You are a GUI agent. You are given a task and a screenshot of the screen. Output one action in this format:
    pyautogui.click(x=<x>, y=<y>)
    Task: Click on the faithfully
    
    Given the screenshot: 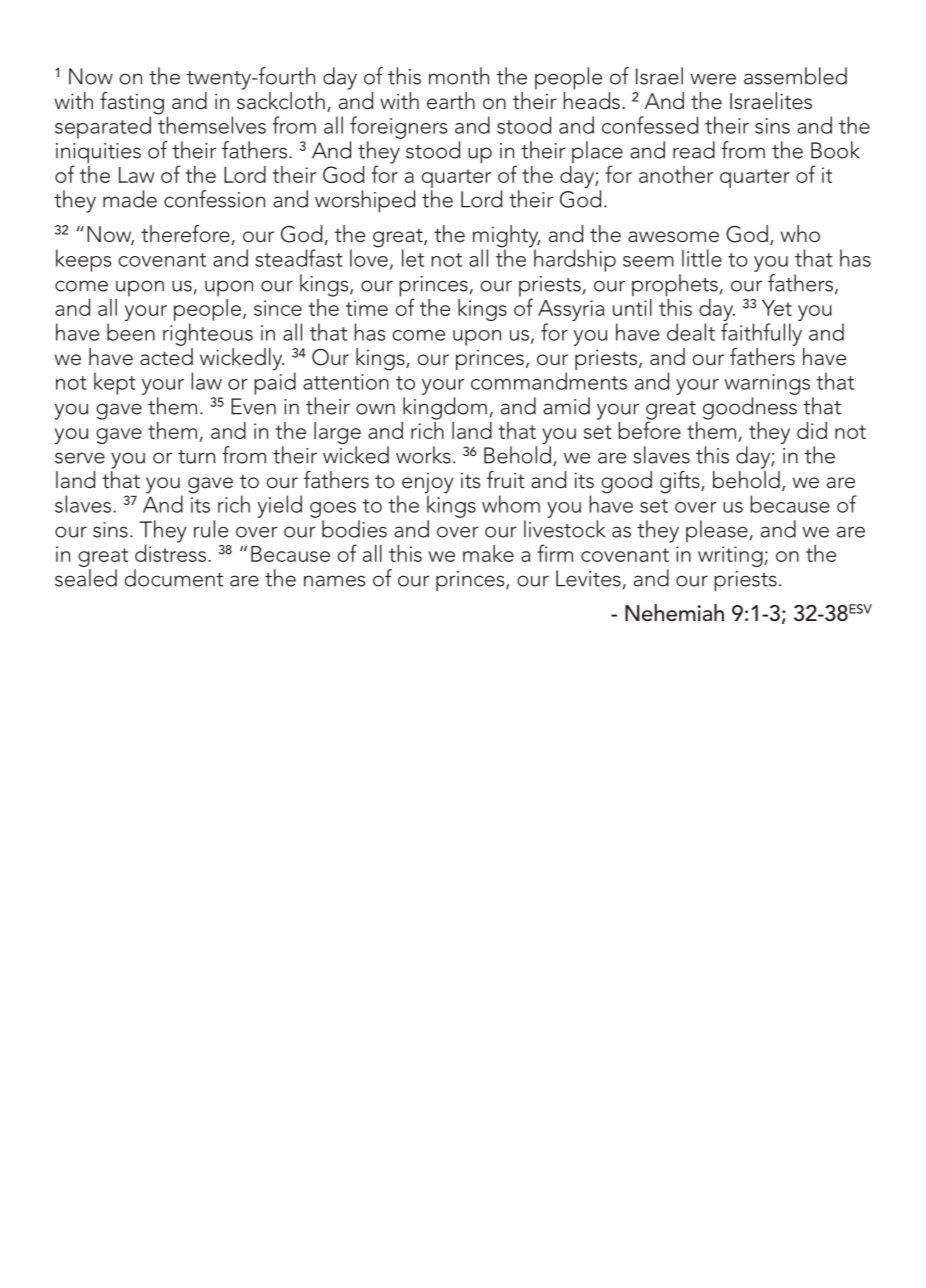 What is the action you would take?
    pyautogui.click(x=761, y=334)
